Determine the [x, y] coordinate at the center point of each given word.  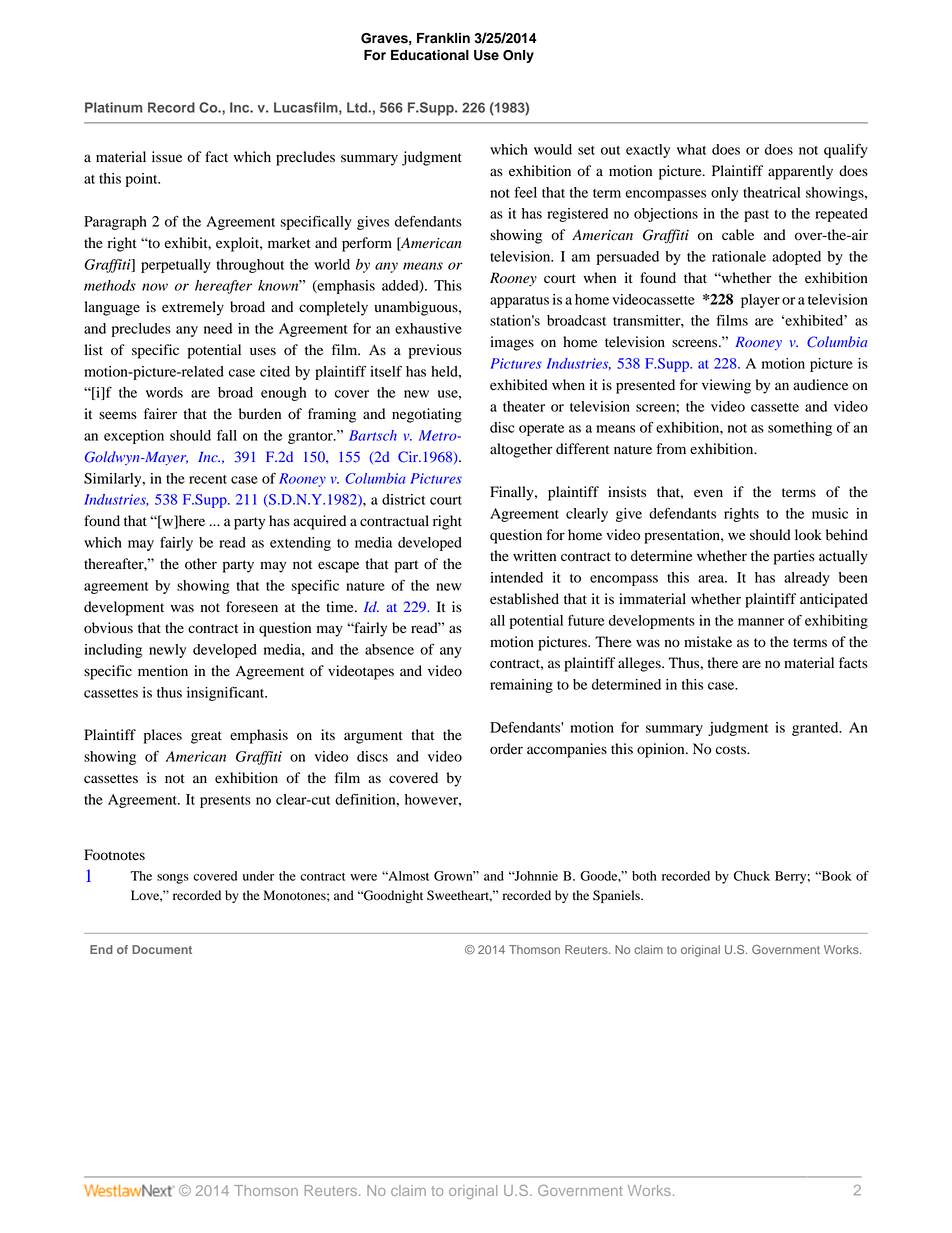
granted [816, 729]
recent [208, 479]
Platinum [113, 107]
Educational [430, 55]
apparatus [519, 302]
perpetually [176, 266]
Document [162, 949]
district [403, 499]
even [708, 493]
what [691, 149]
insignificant [227, 694]
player [760, 301]
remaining [521, 686]
